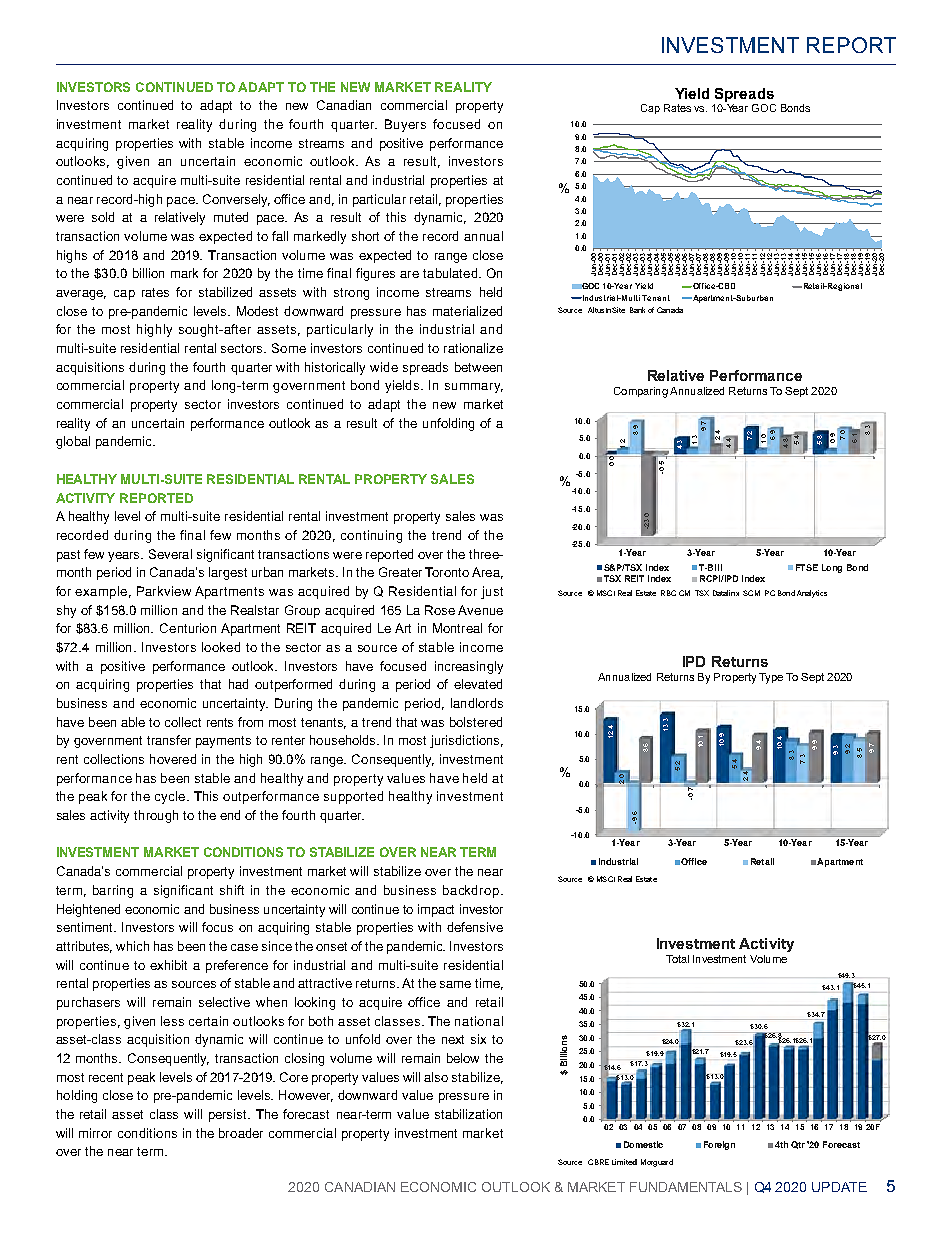 The height and width of the screenshot is (1233, 952). Describe the element at coordinates (170, 554) in the screenshot. I see `Several` at that location.
